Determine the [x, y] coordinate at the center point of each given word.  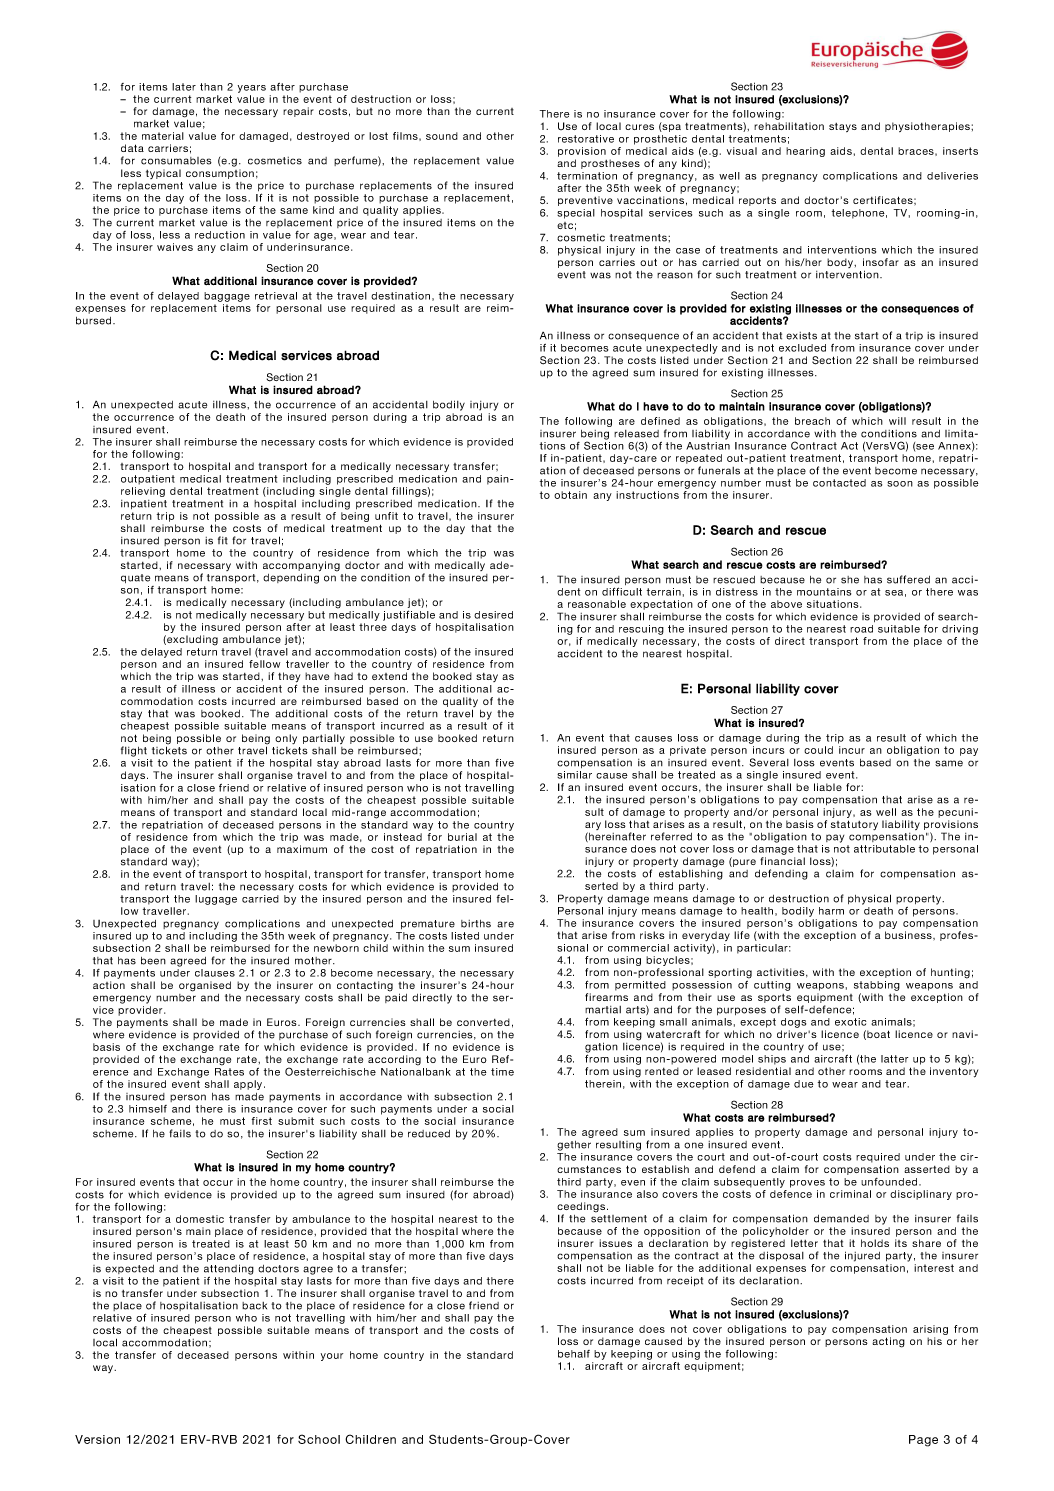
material [163, 136]
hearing [805, 152]
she [850, 580]
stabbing [877, 986]
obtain [570, 495]
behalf [574, 1354]
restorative [586, 139]
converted [483, 1022]
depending [291, 577]
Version [97, 1439]
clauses [215, 973]
